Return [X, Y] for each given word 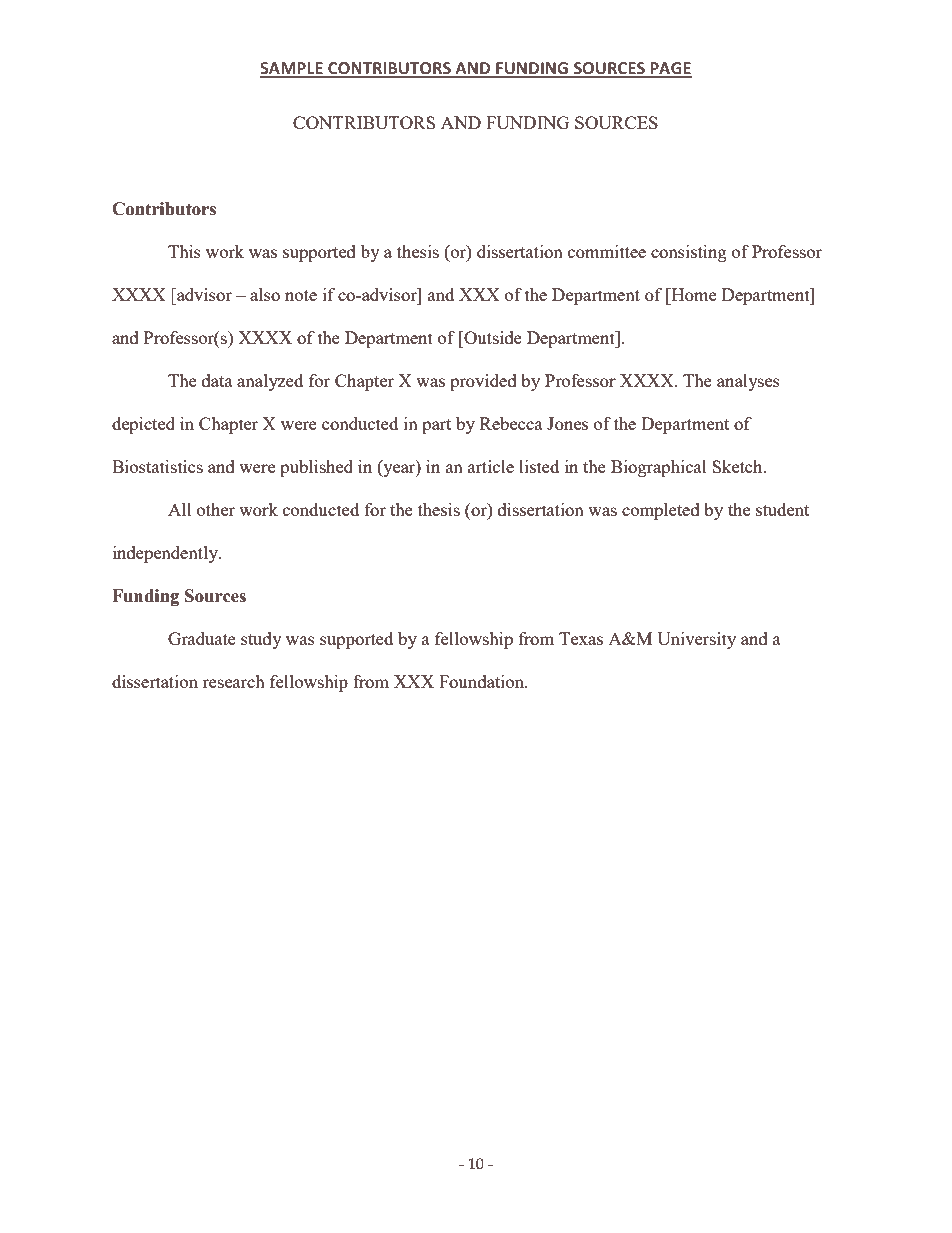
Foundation [483, 681]
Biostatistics [157, 466]
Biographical [659, 468]
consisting [689, 253]
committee [607, 251]
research [234, 681]
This [184, 251]
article [491, 466]
